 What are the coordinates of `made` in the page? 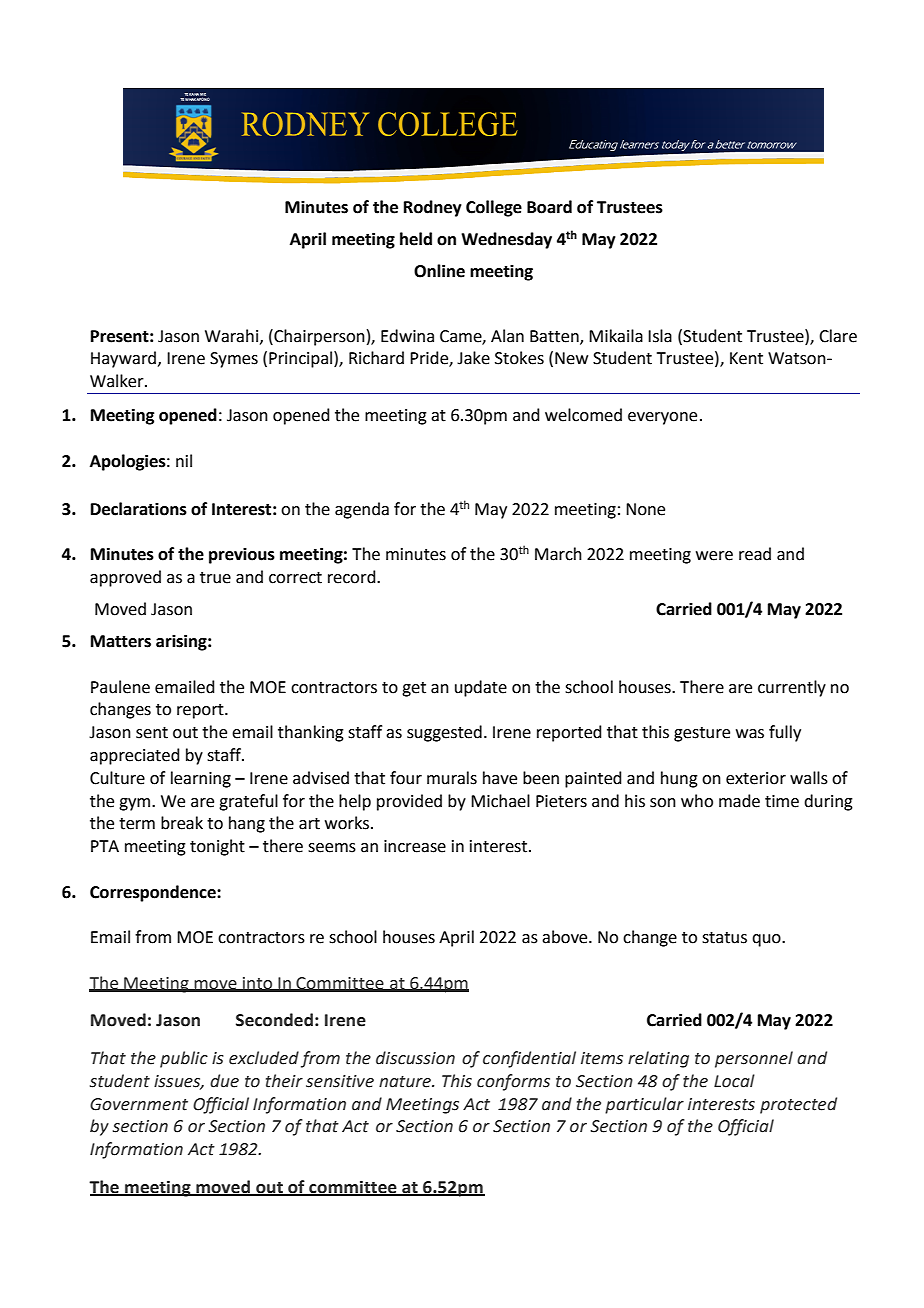 It's located at (739, 801).
